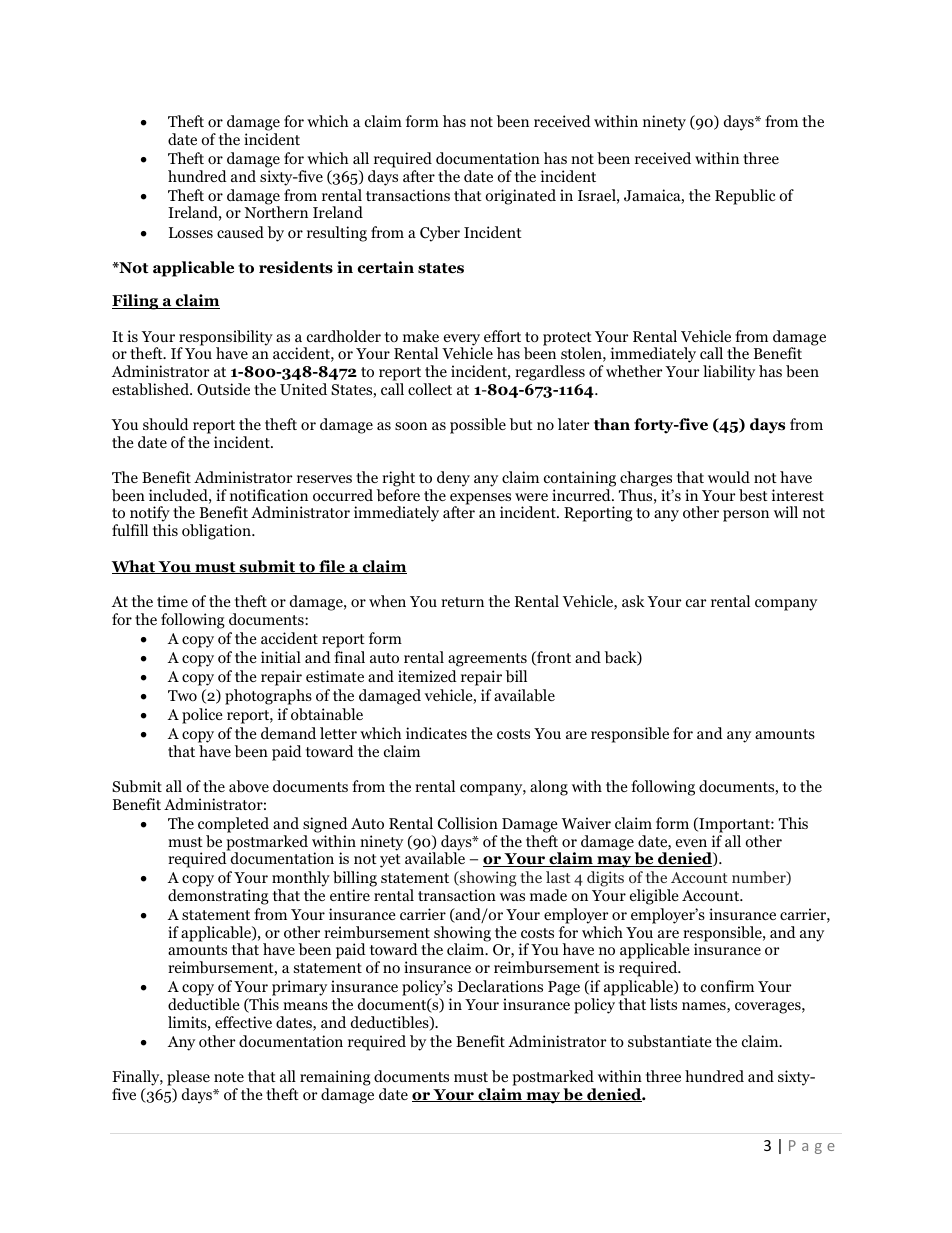 This screenshot has width=952, height=1233. What do you see at coordinates (487, 660) in the screenshot?
I see `agreements` at bounding box center [487, 660].
